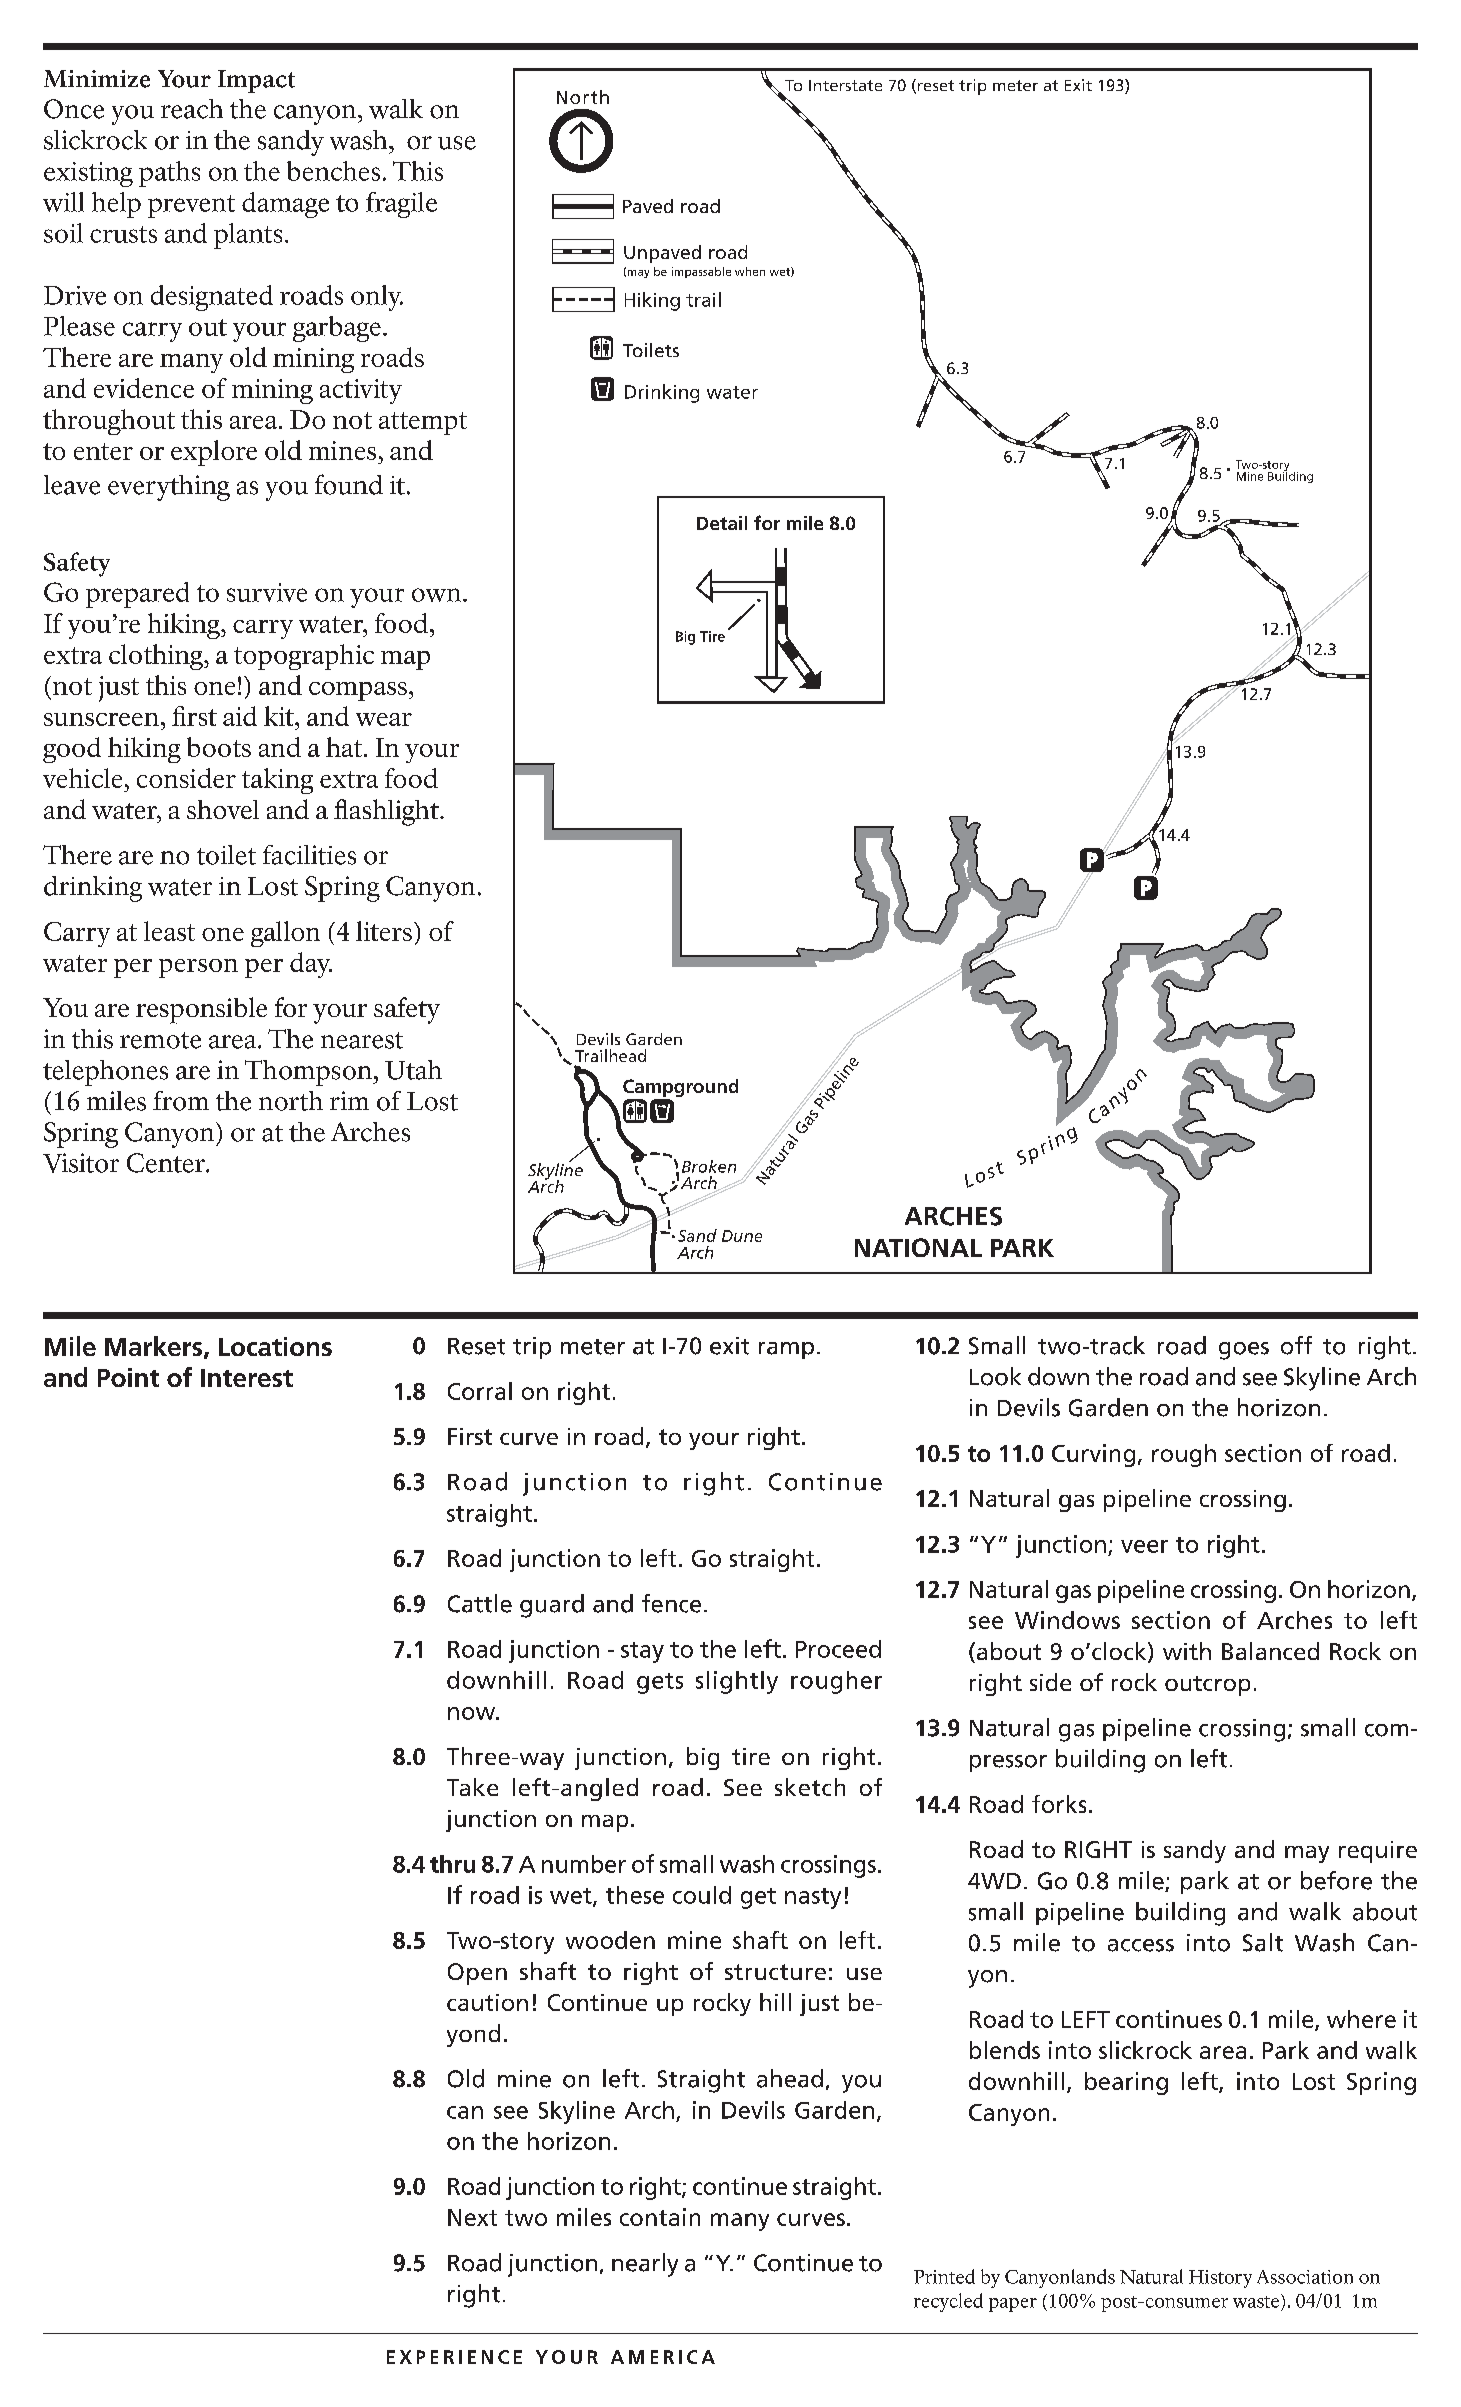 The image size is (1461, 2407). Describe the element at coordinates (181, 1101) in the screenshot. I see `from` at that location.
